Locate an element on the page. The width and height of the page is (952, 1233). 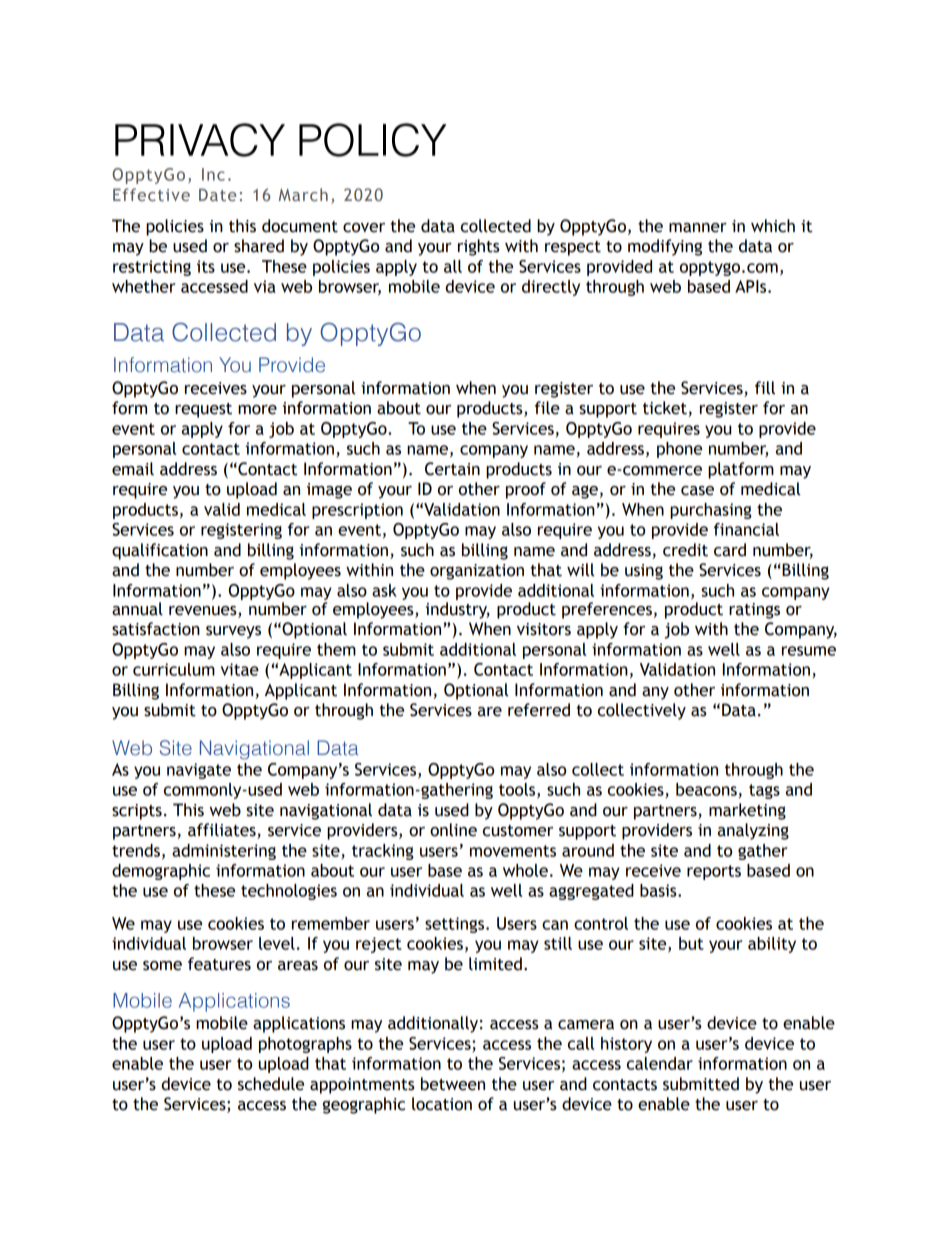
Inc is located at coordinates (213, 174).
